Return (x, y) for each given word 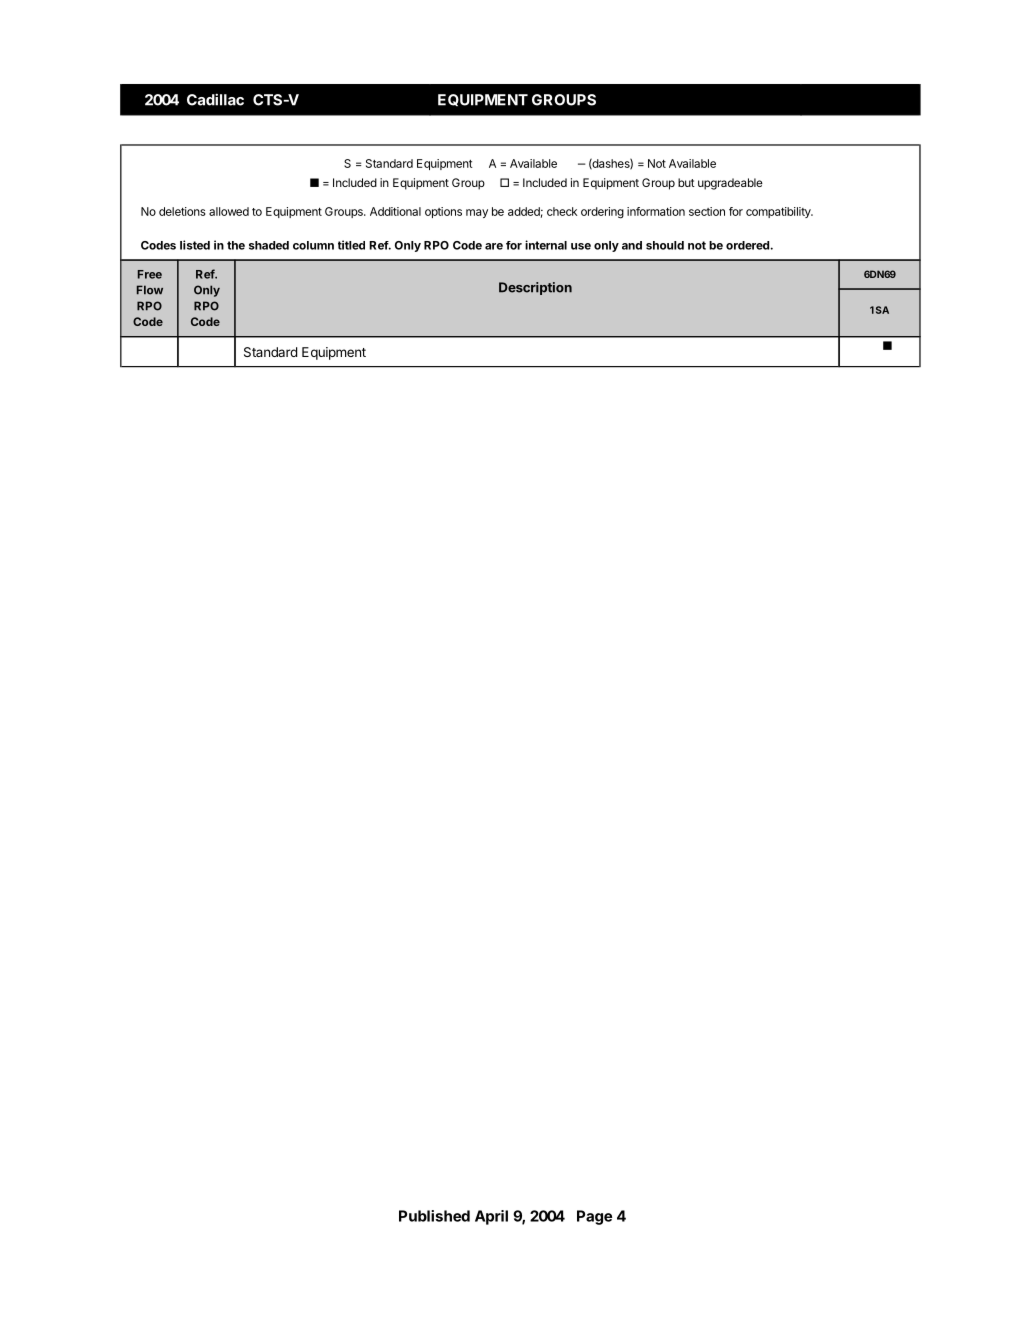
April (491, 1217)
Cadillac (215, 99)
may (477, 213)
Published (434, 1216)
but (686, 182)
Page (594, 1217)
